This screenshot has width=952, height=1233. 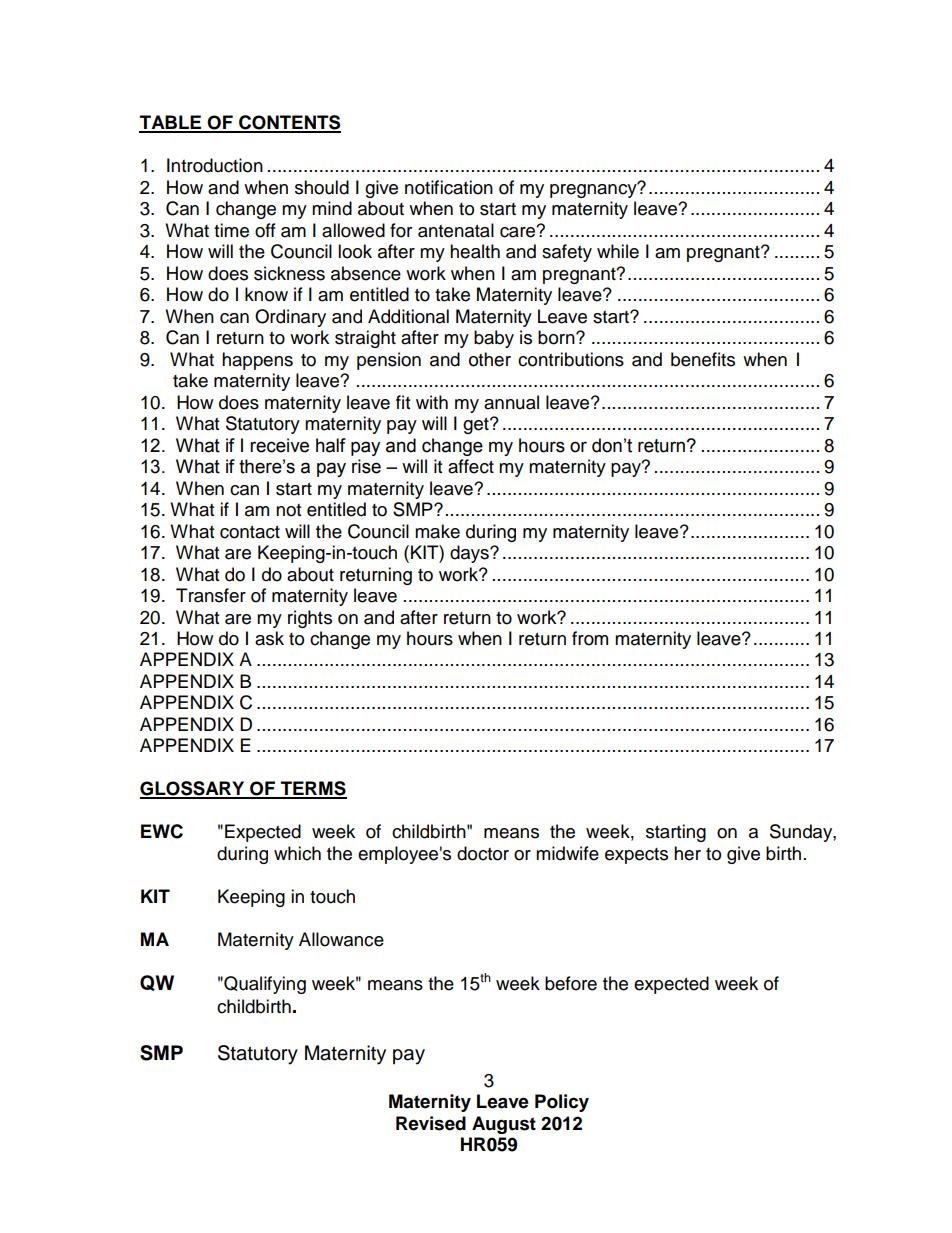 I want to click on happens, so click(x=257, y=361).
